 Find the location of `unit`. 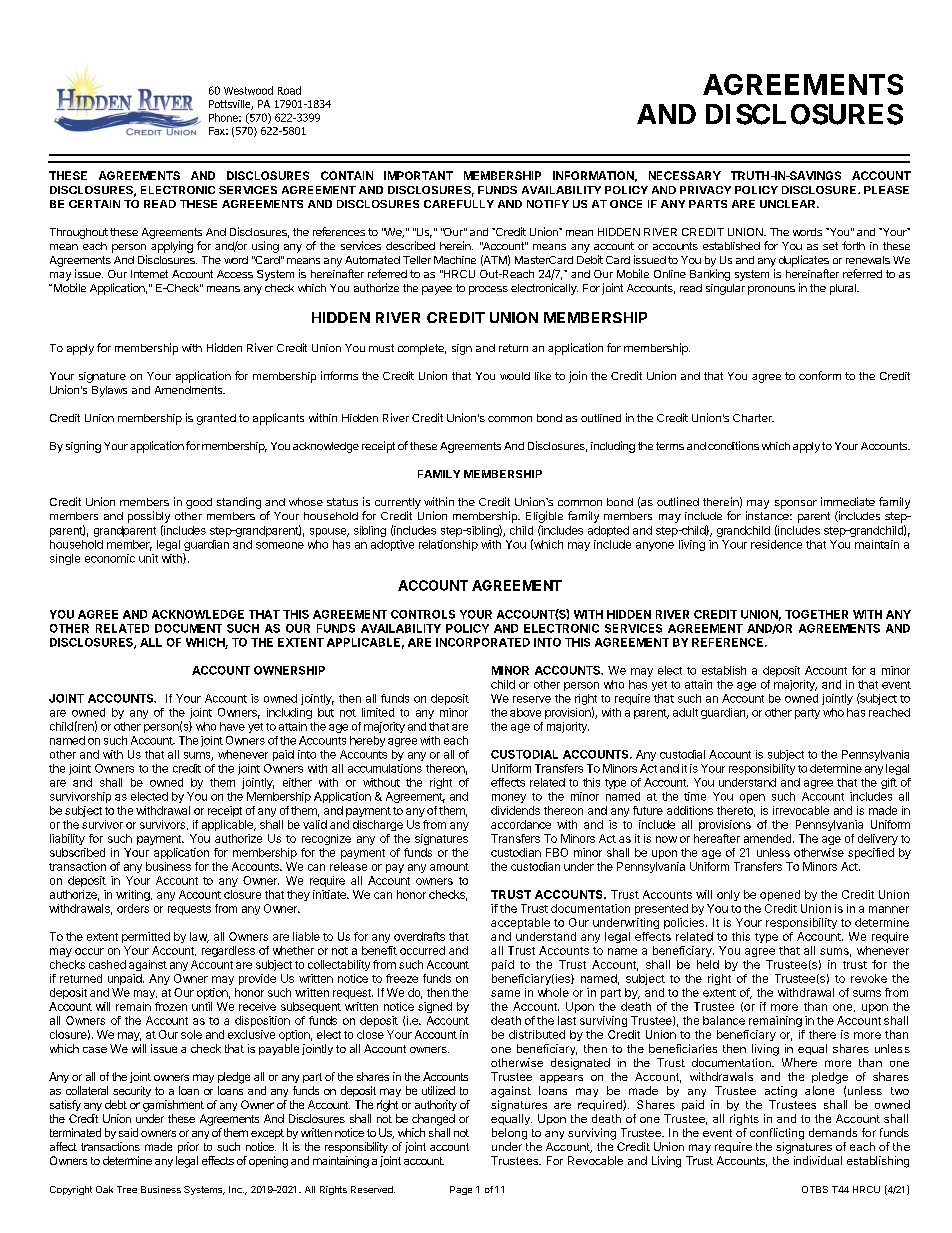

unit is located at coordinates (148, 558).
